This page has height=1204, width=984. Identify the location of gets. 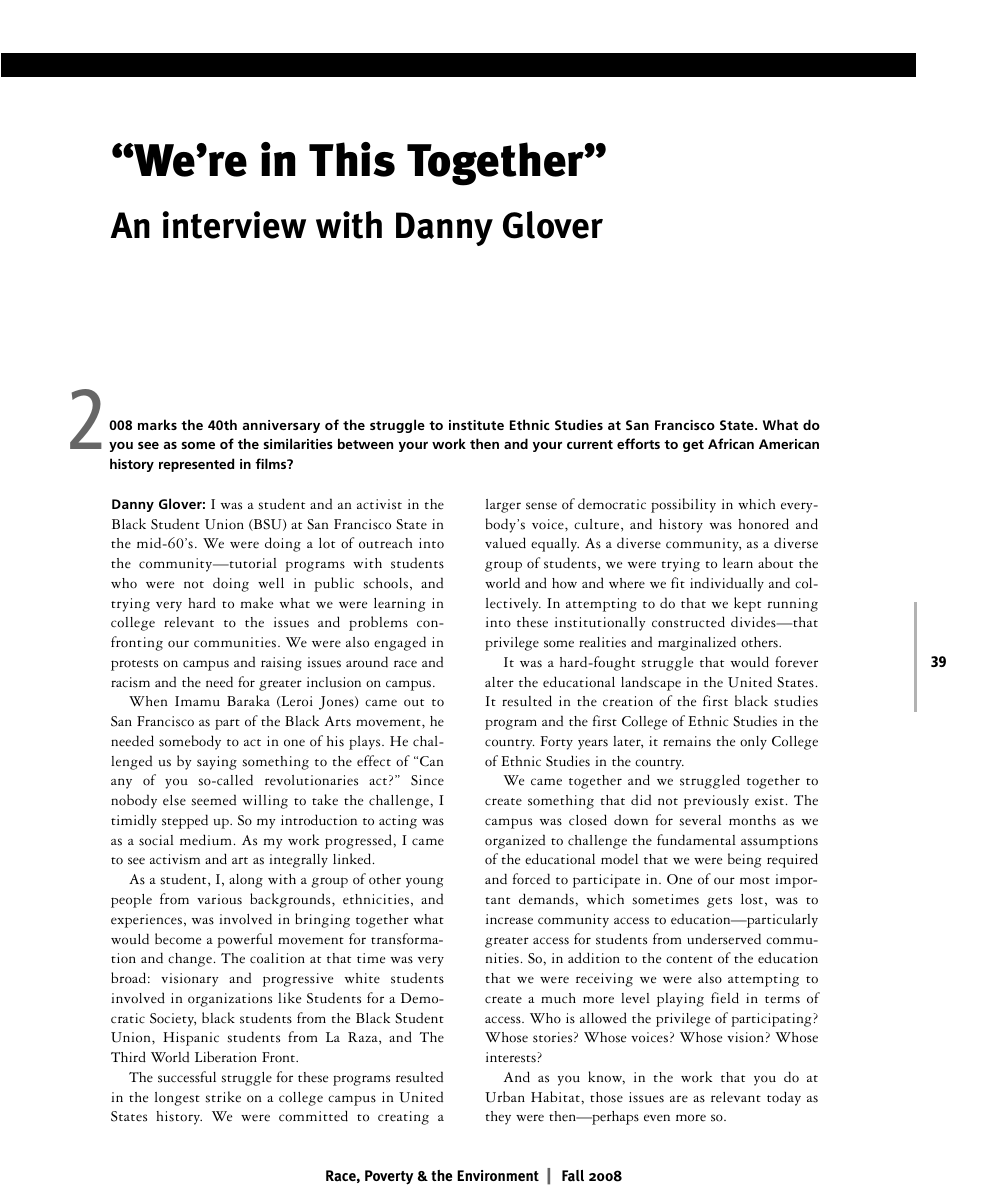
(719, 902).
